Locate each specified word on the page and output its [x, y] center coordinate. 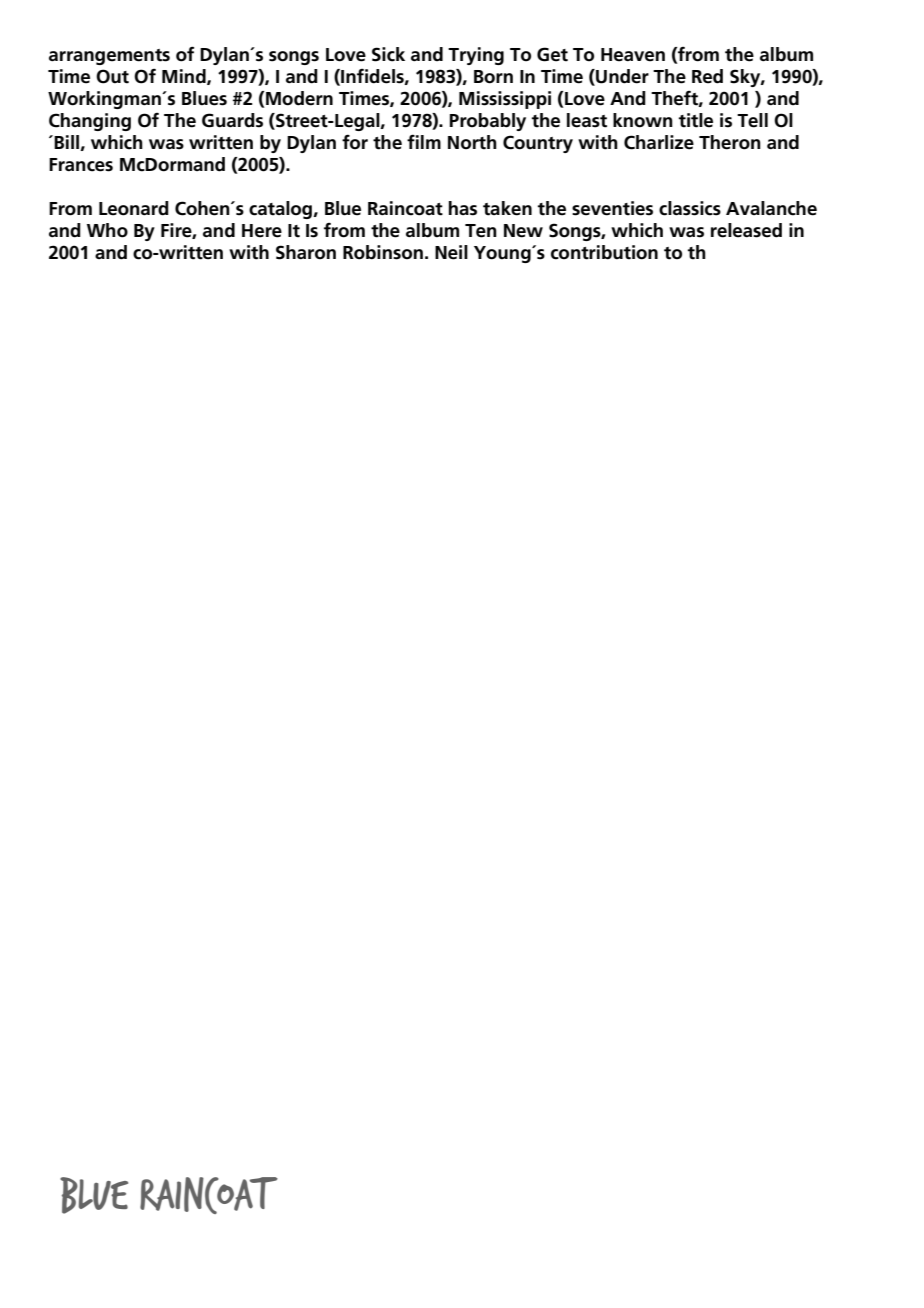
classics [690, 208]
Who [107, 230]
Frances [81, 165]
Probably [488, 122]
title [695, 120]
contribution [604, 252]
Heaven [633, 55]
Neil [451, 252]
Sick [388, 54]
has [463, 208]
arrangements [109, 57]
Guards [232, 120]
